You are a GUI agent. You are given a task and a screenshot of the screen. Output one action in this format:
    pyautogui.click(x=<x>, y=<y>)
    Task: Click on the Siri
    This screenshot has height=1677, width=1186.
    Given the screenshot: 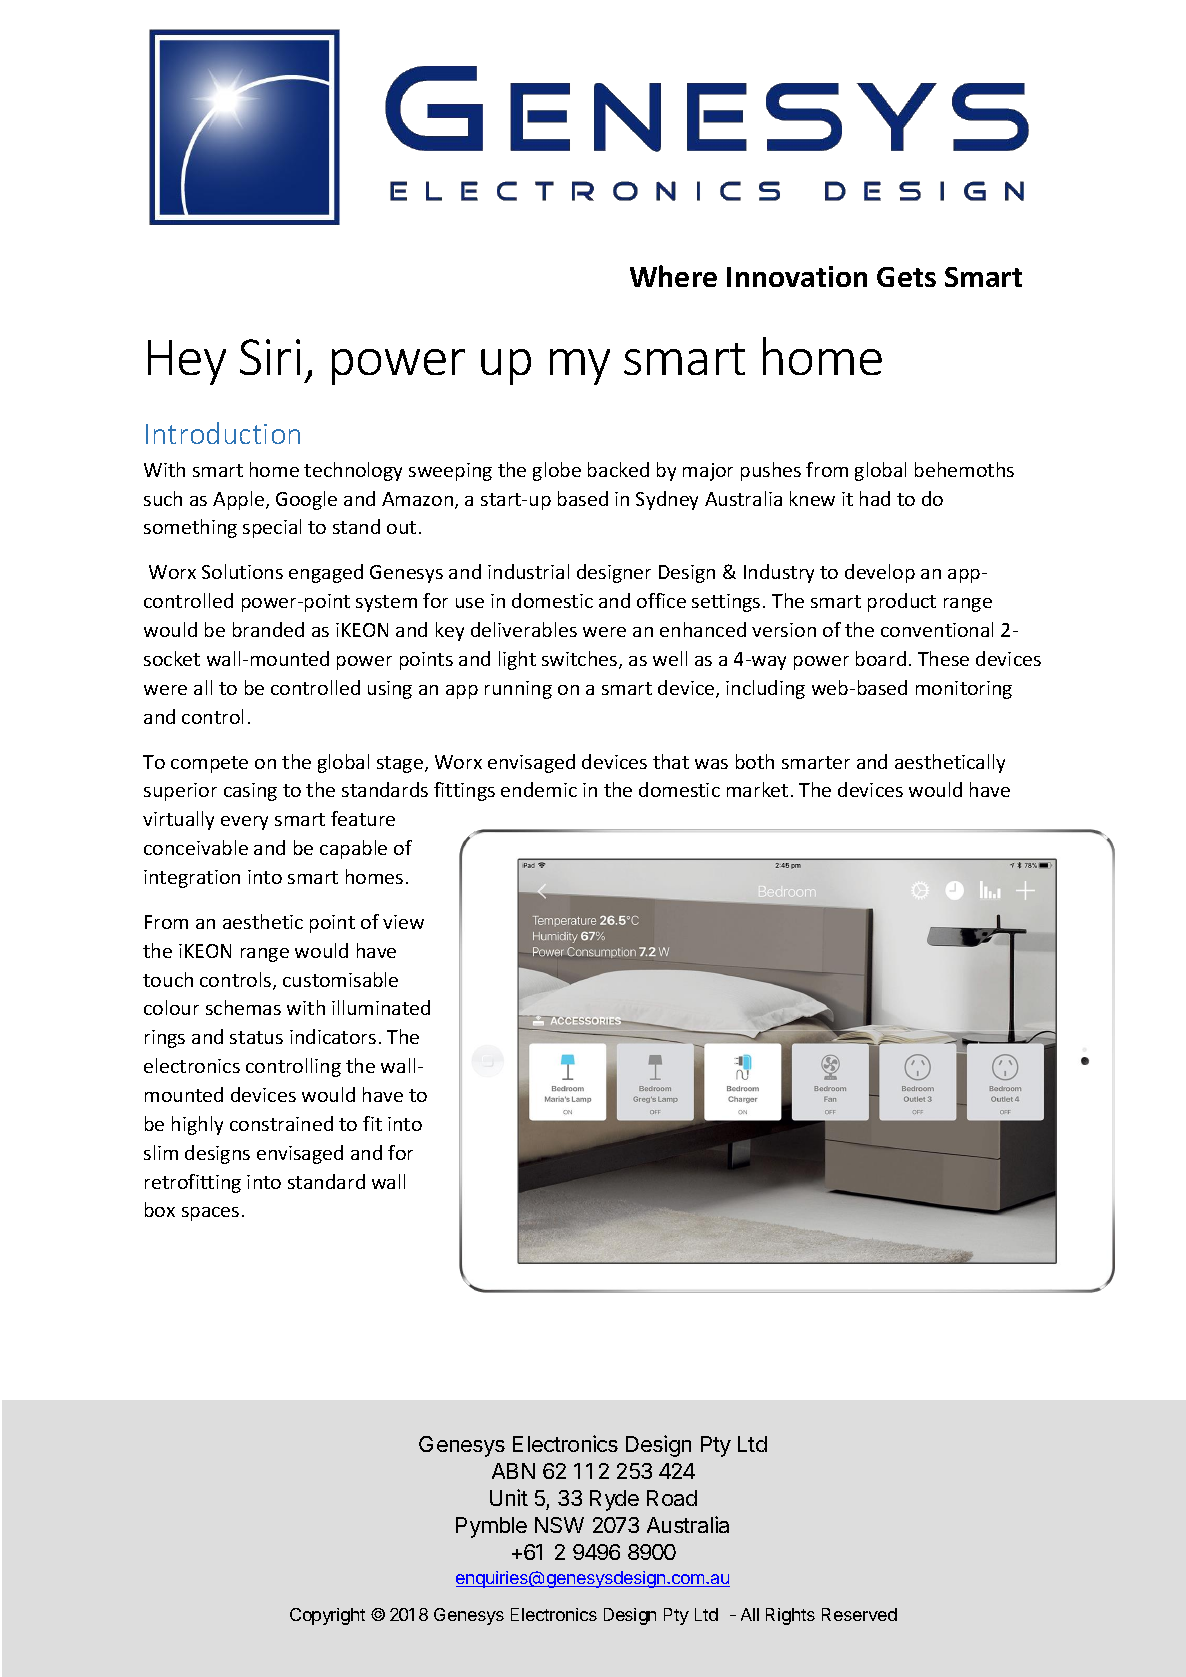 What is the action you would take?
    pyautogui.click(x=270, y=357)
